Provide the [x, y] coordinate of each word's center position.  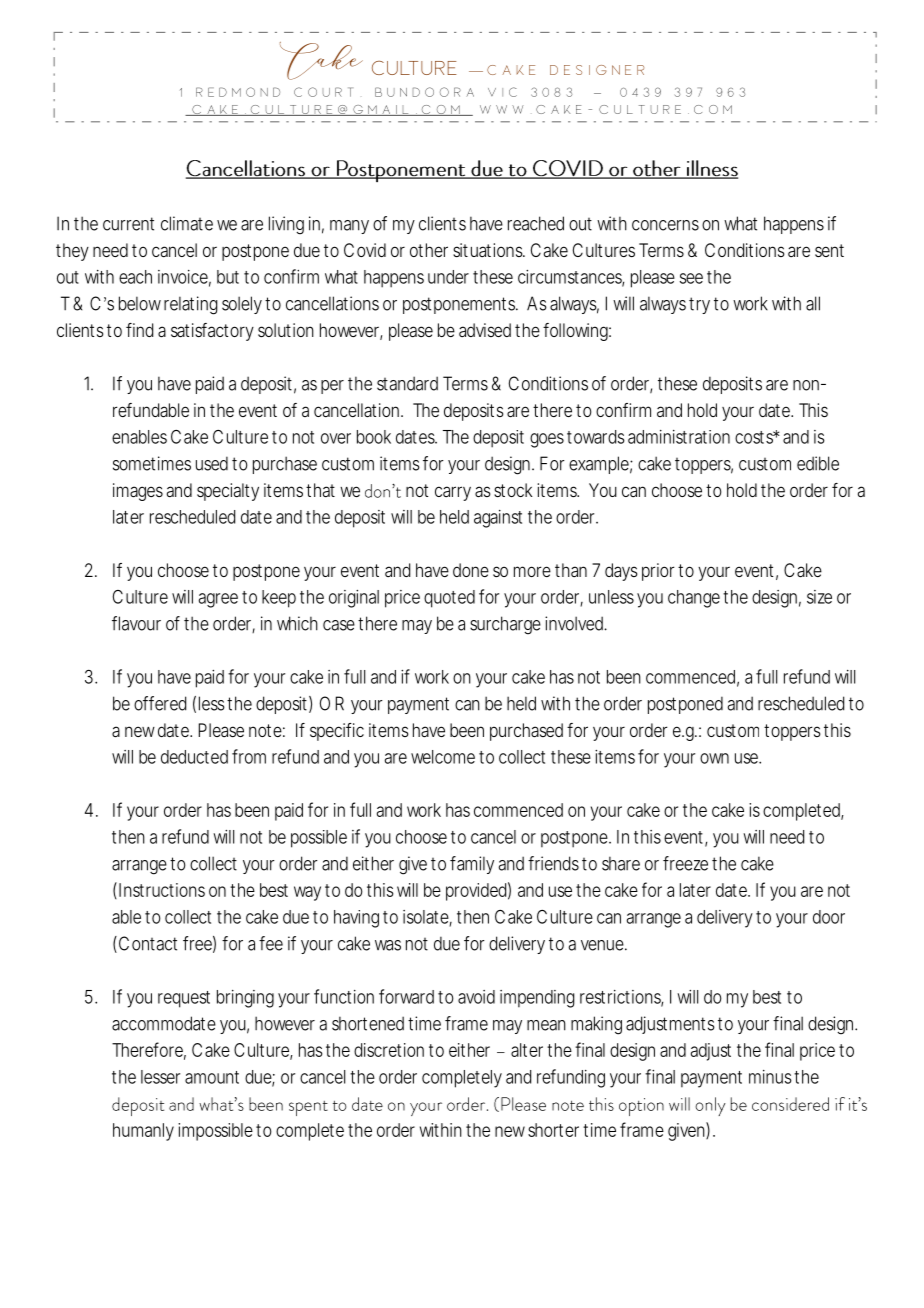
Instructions [162, 890]
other [429, 250]
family [472, 865]
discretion [389, 1050]
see [691, 278]
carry [453, 493]
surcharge [505, 625]
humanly [143, 1132]
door [829, 917]
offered [160, 703]
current [128, 224]
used [212, 463]
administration [679, 437]
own [714, 758]
